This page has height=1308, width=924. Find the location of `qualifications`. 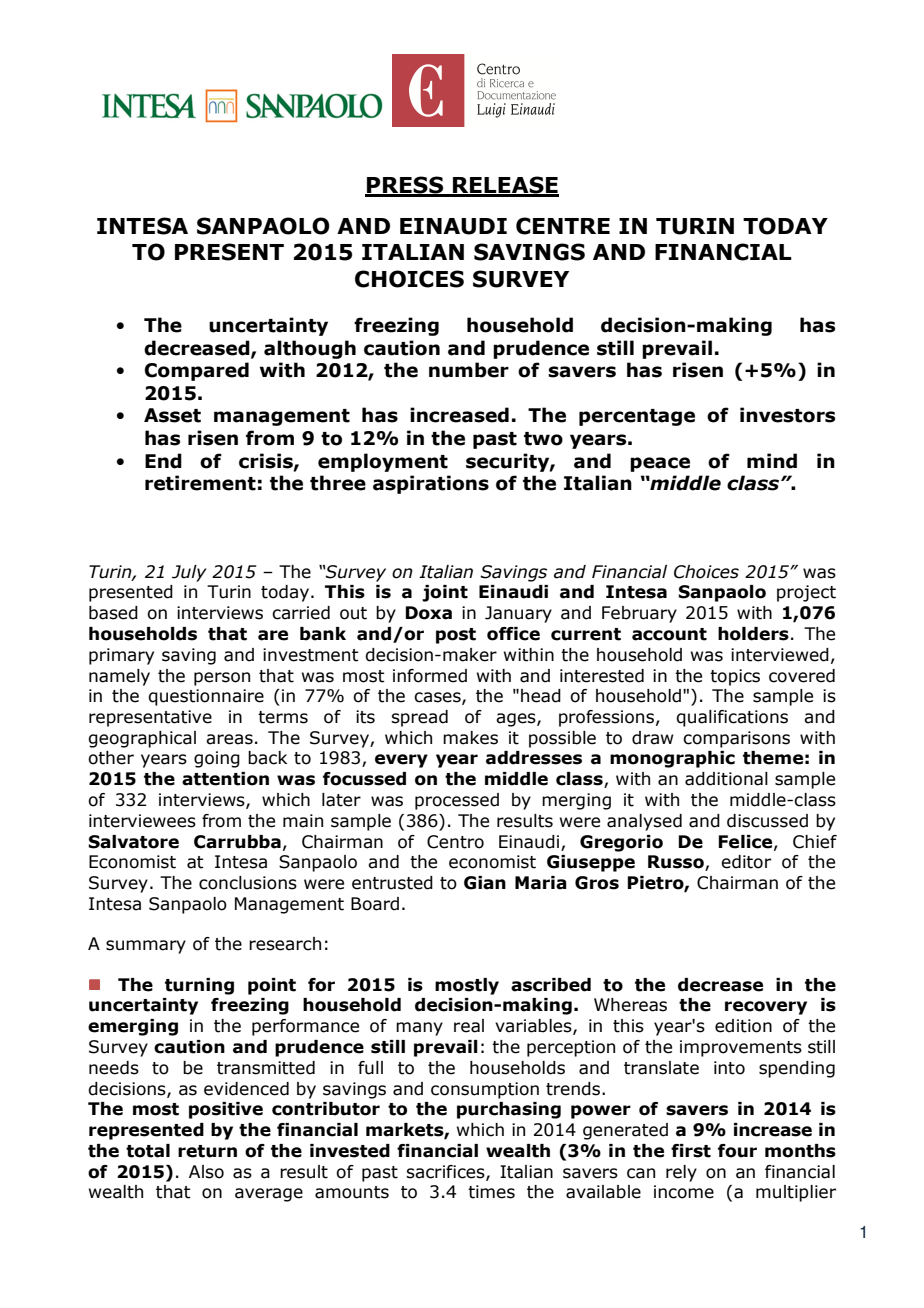

qualifications is located at coordinates (732, 718).
